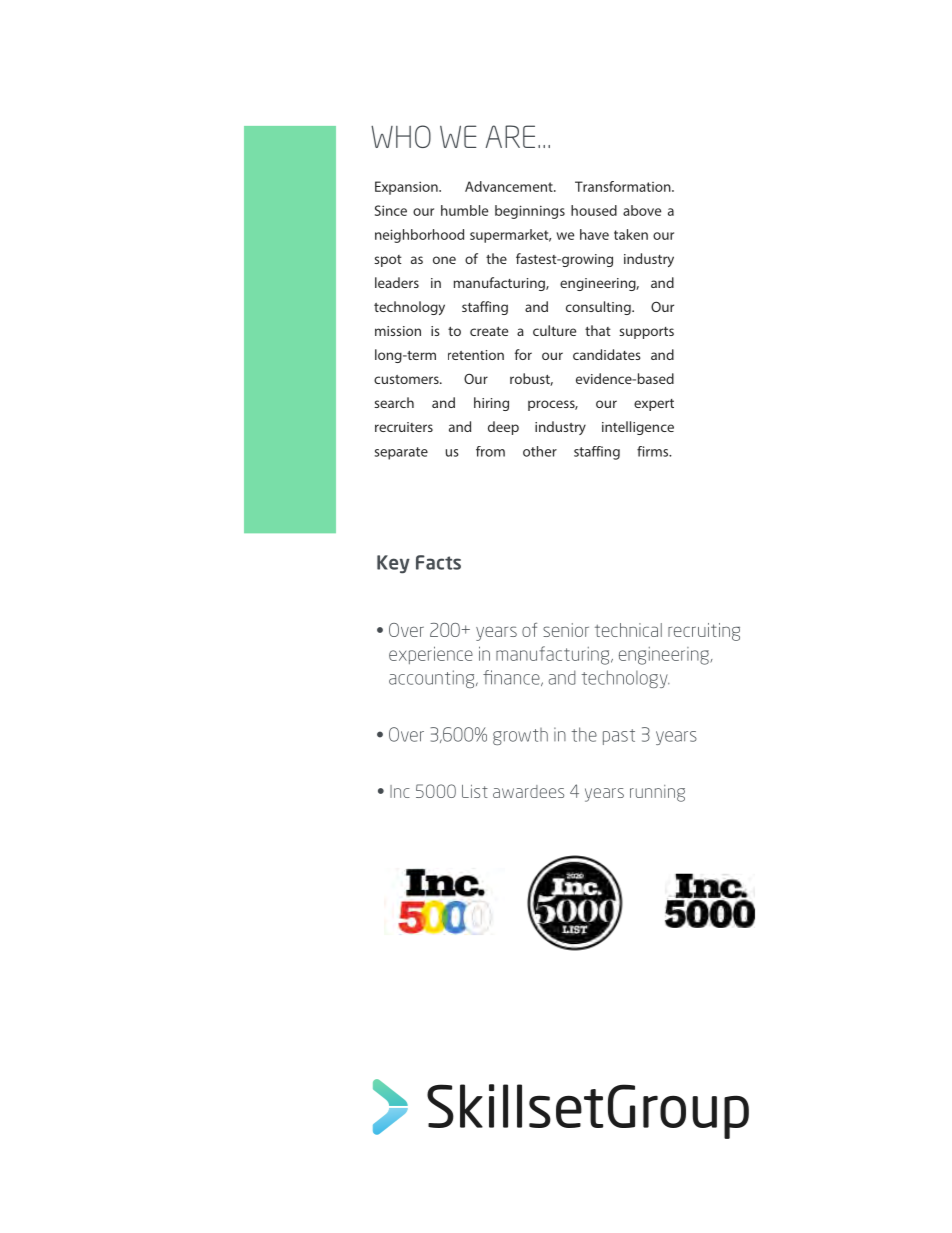 This screenshot has height=1233, width=952. I want to click on experience, so click(431, 655).
